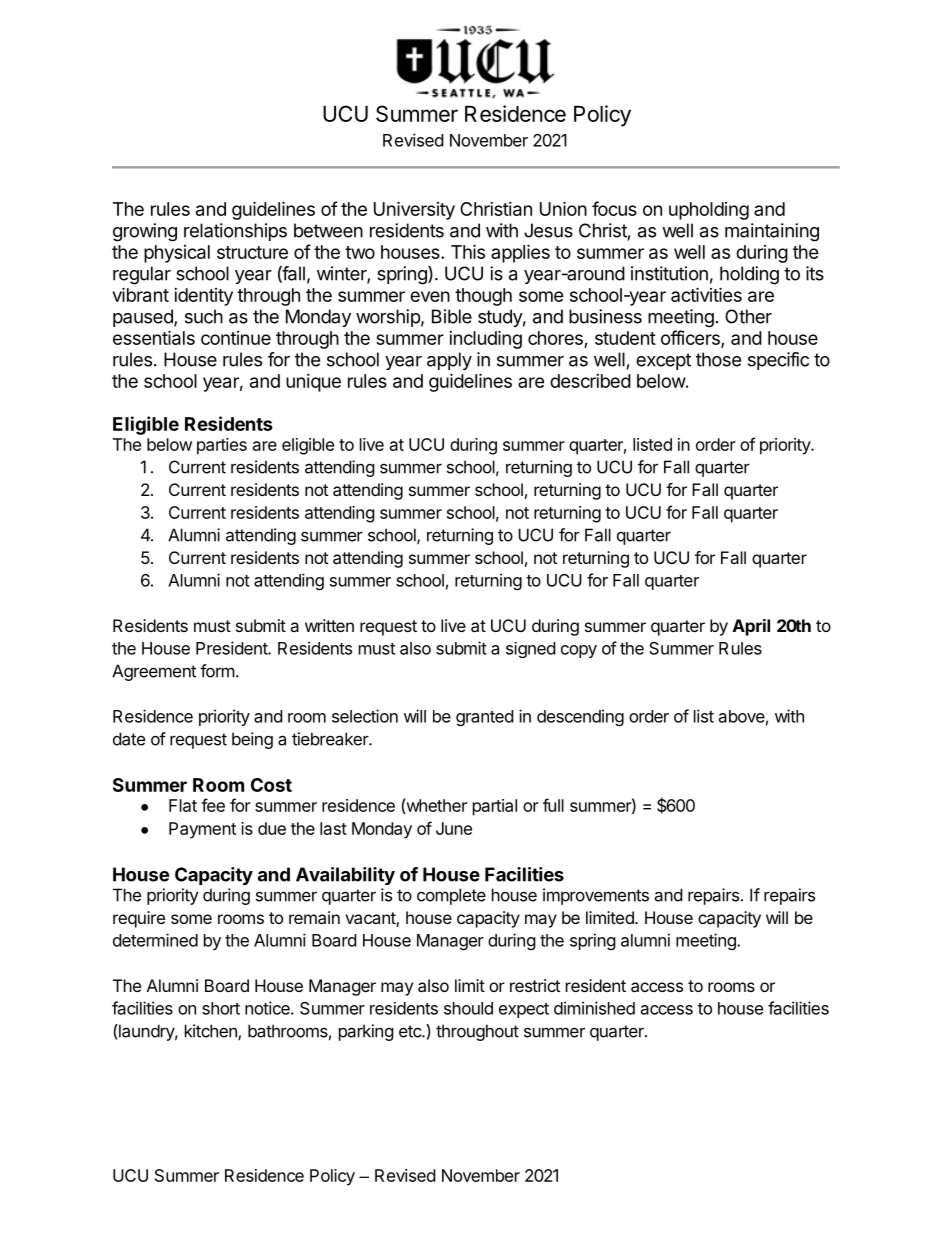 Image resolution: width=952 pixels, height=1233 pixels. What do you see at coordinates (468, 1008) in the page?
I see `should` at bounding box center [468, 1008].
